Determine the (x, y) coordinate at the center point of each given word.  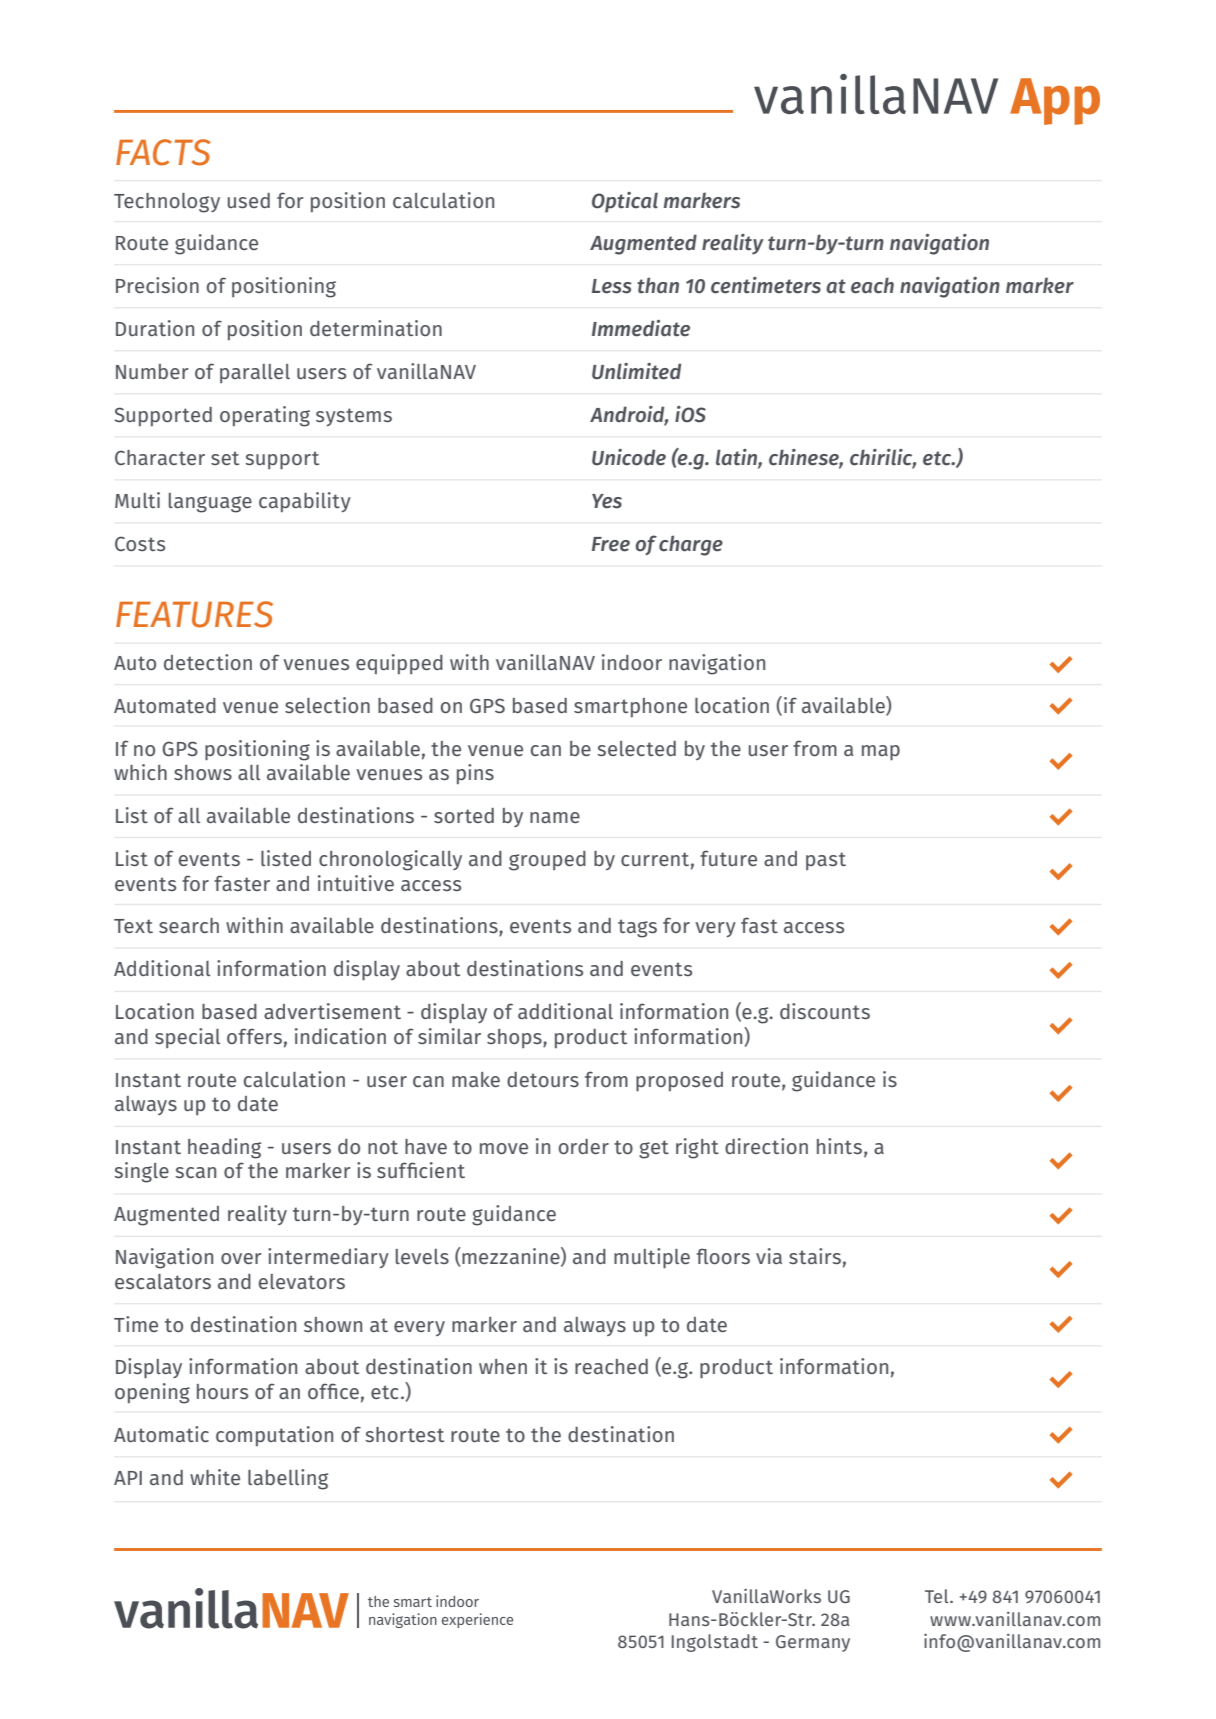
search (189, 925)
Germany (813, 1643)
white (215, 1477)
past (826, 861)
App (1055, 101)
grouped (547, 861)
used (249, 200)
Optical (625, 202)
